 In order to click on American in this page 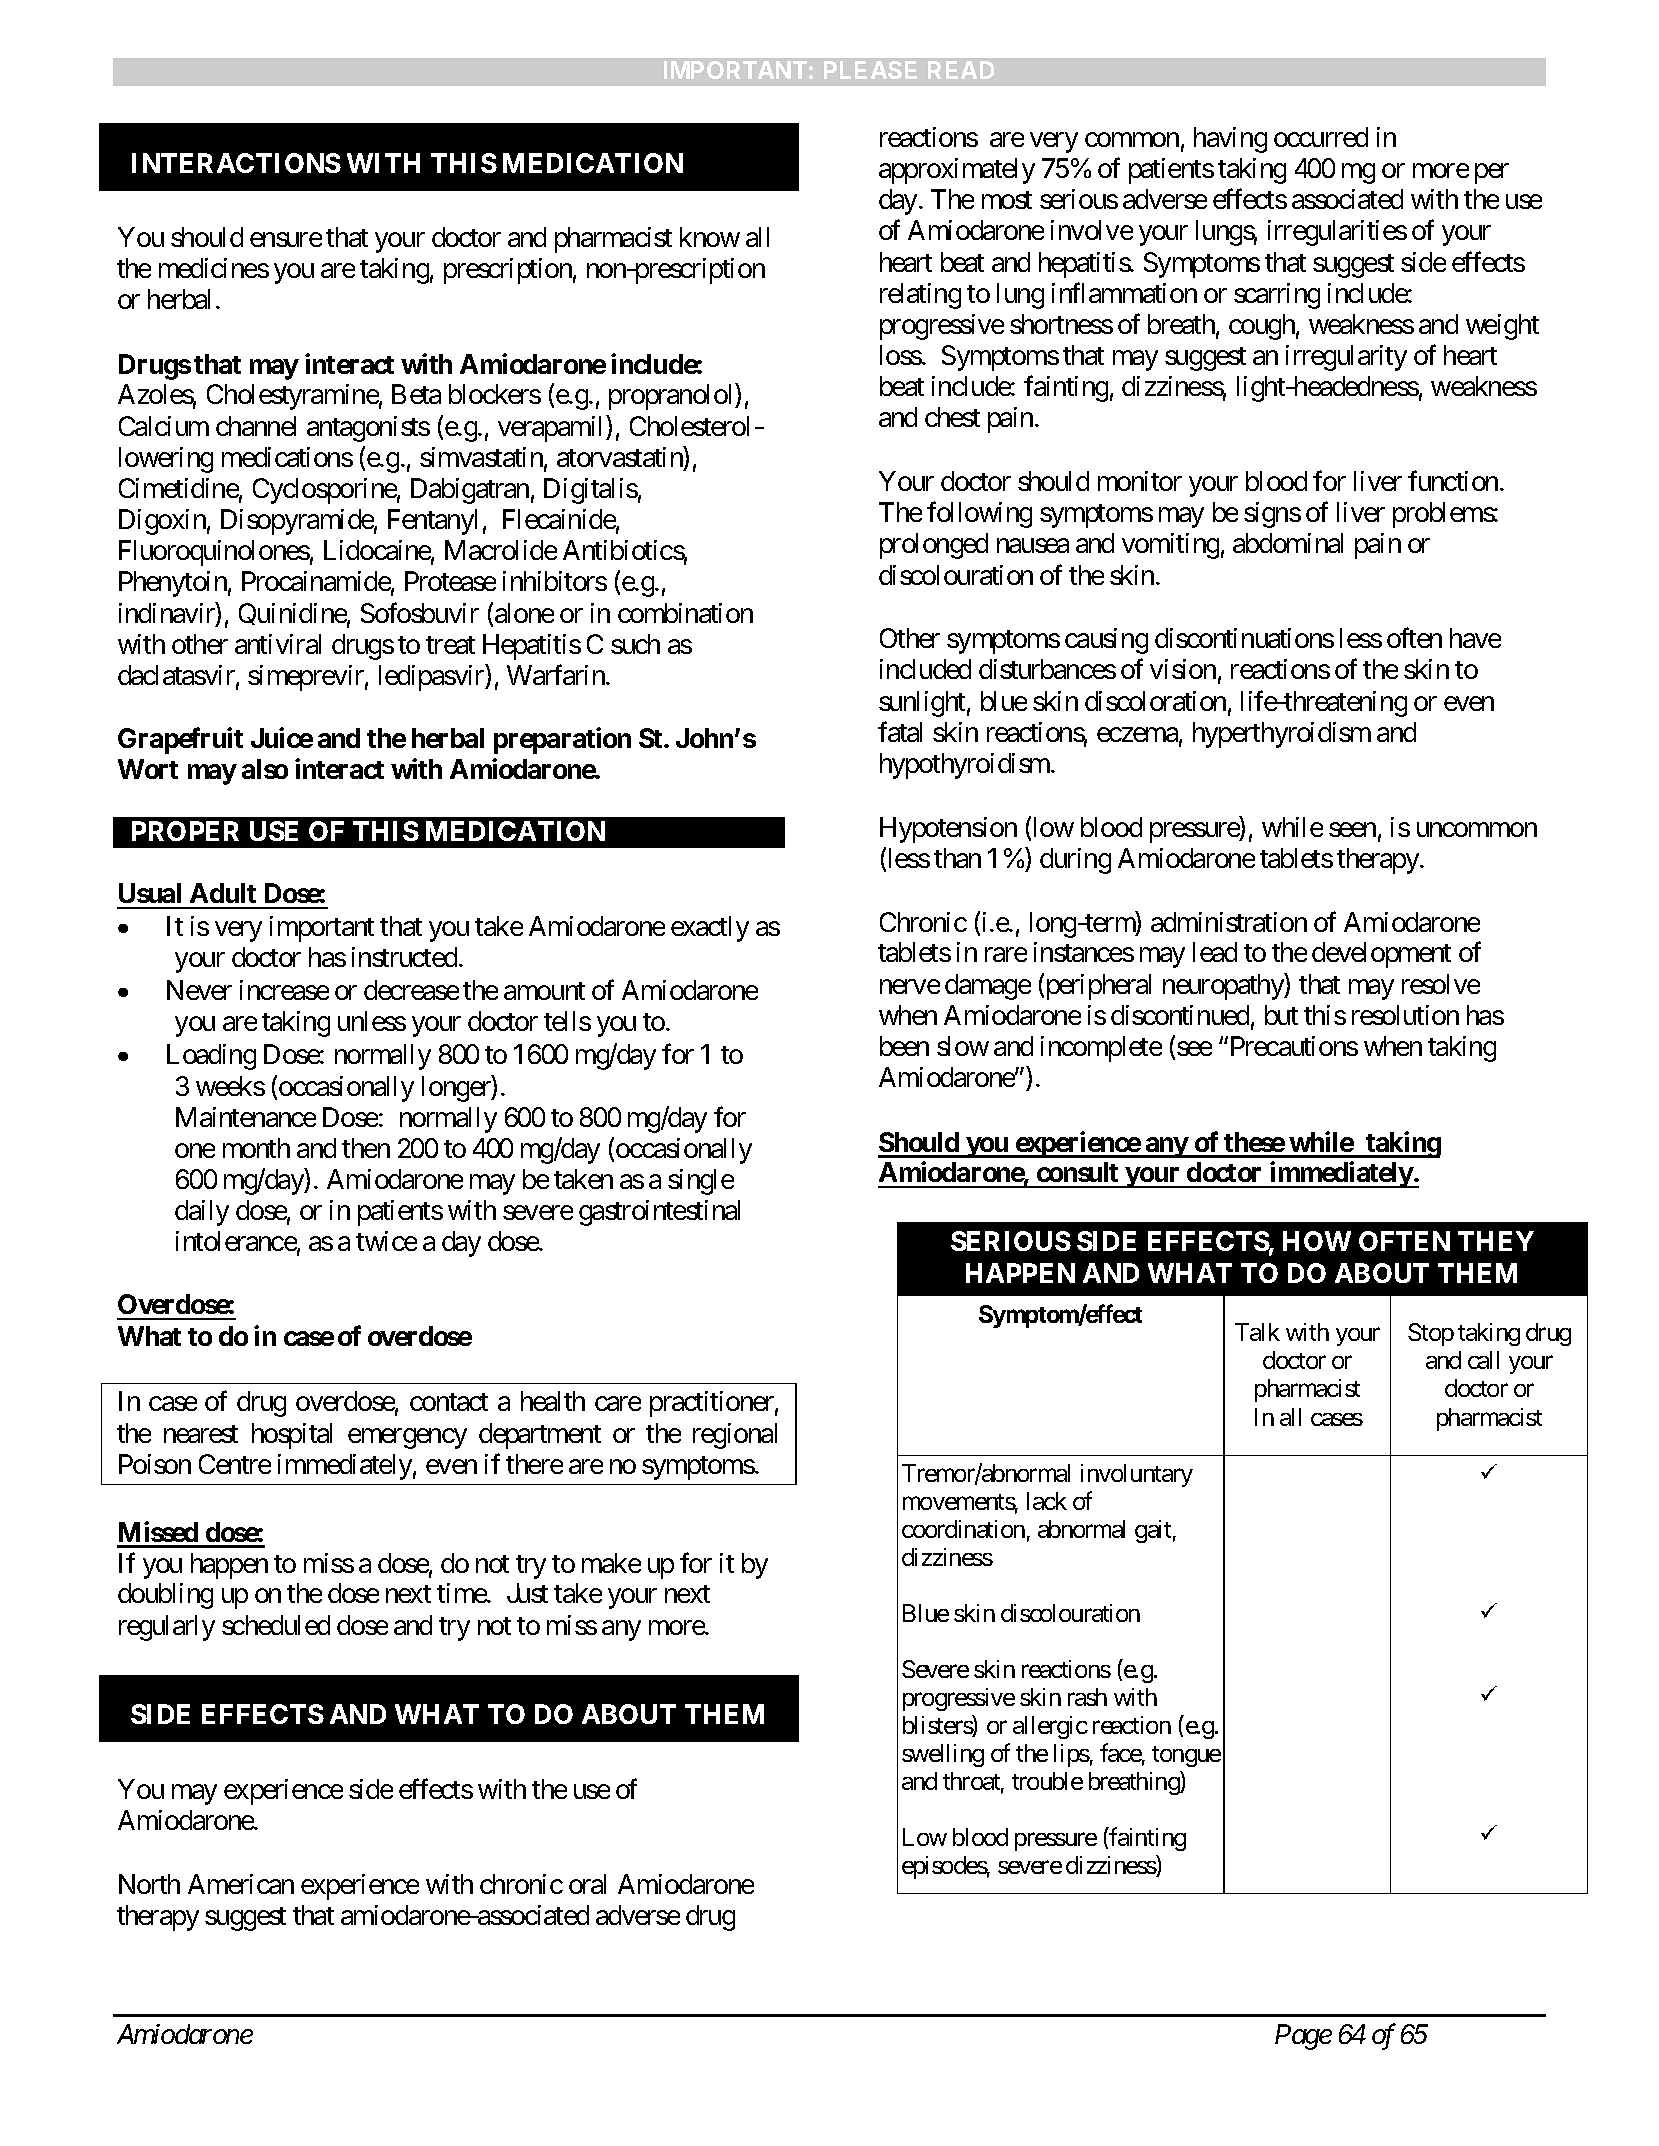, I will do `click(241, 1884)`.
